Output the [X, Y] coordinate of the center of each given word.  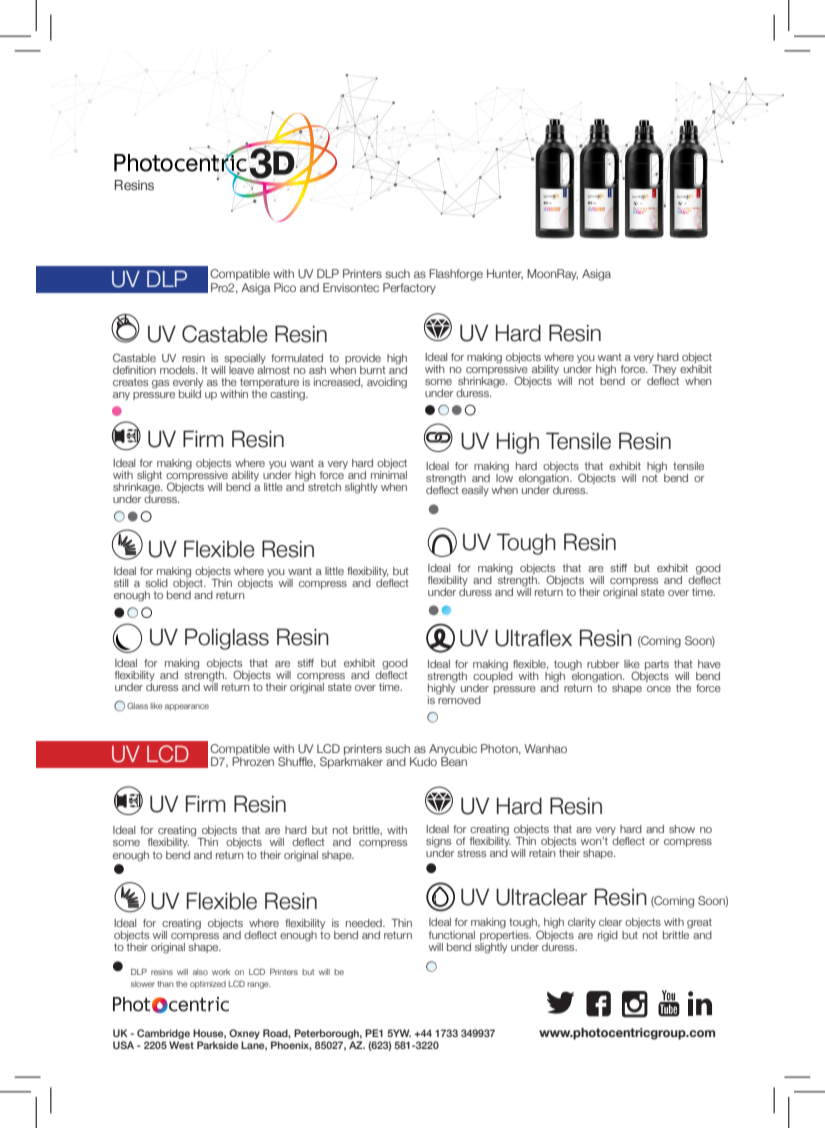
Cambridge [163, 1034]
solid [156, 583]
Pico [285, 287]
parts [657, 665]
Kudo [423, 761]
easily [475, 491]
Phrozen [253, 761]
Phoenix [291, 1046]
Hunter [505, 274]
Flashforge [456, 275]
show [682, 829]
